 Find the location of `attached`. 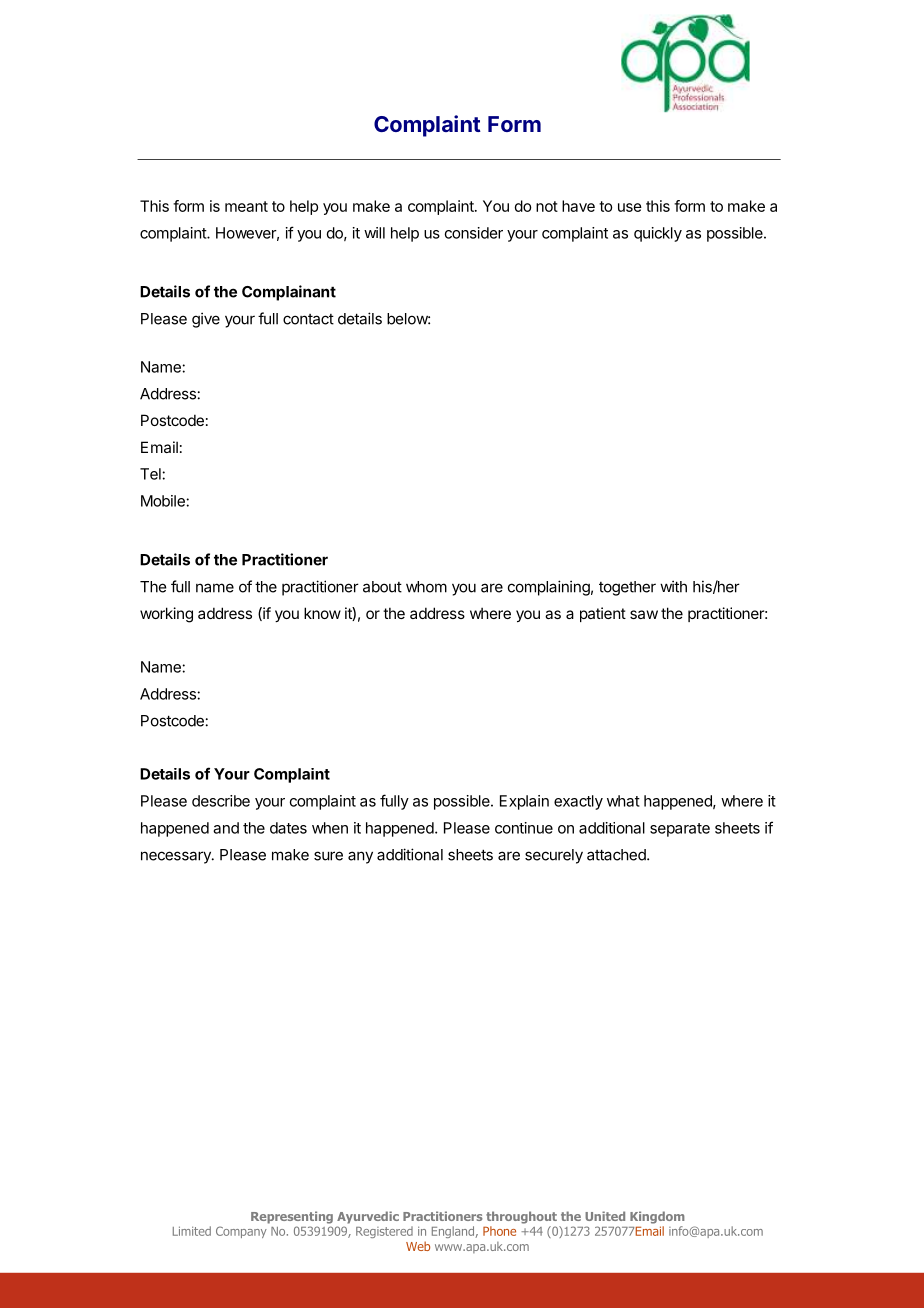

attached is located at coordinates (617, 855).
